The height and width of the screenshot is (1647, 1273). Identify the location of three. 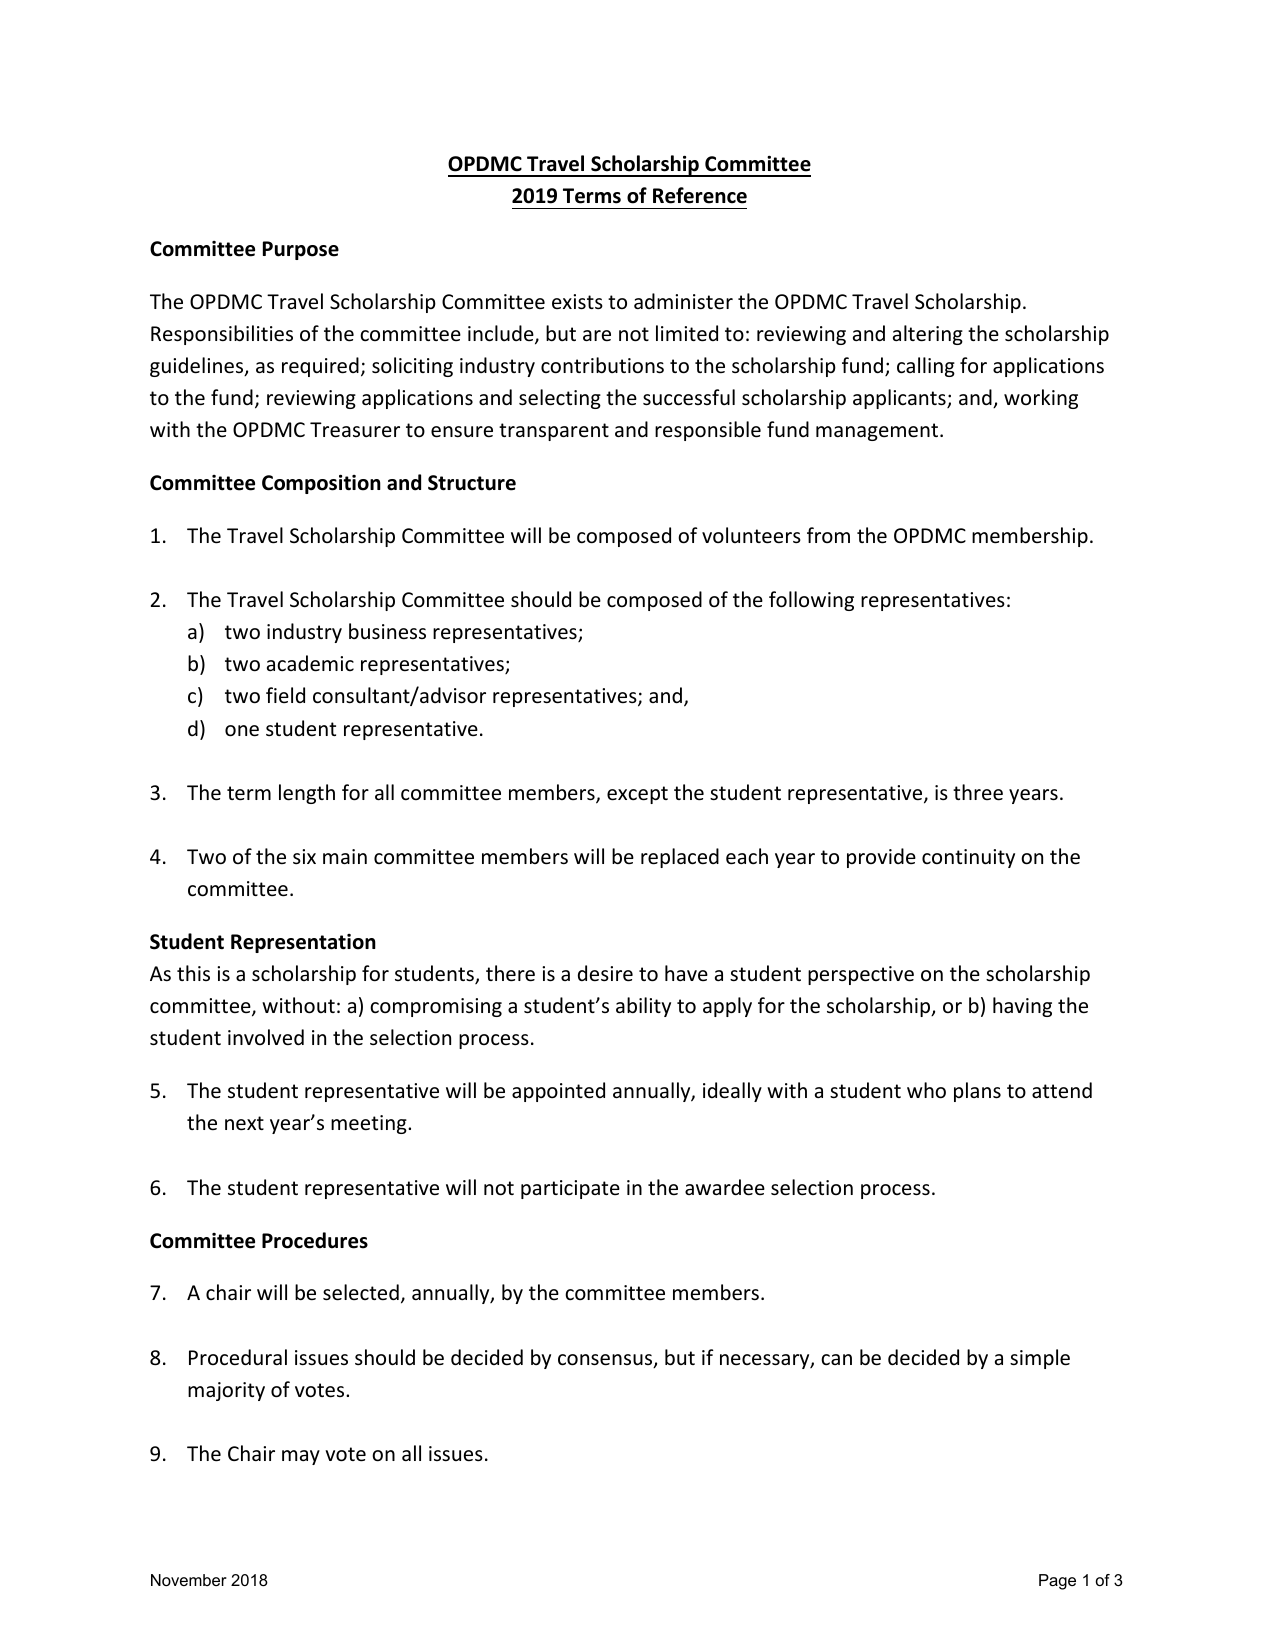
(978, 792).
